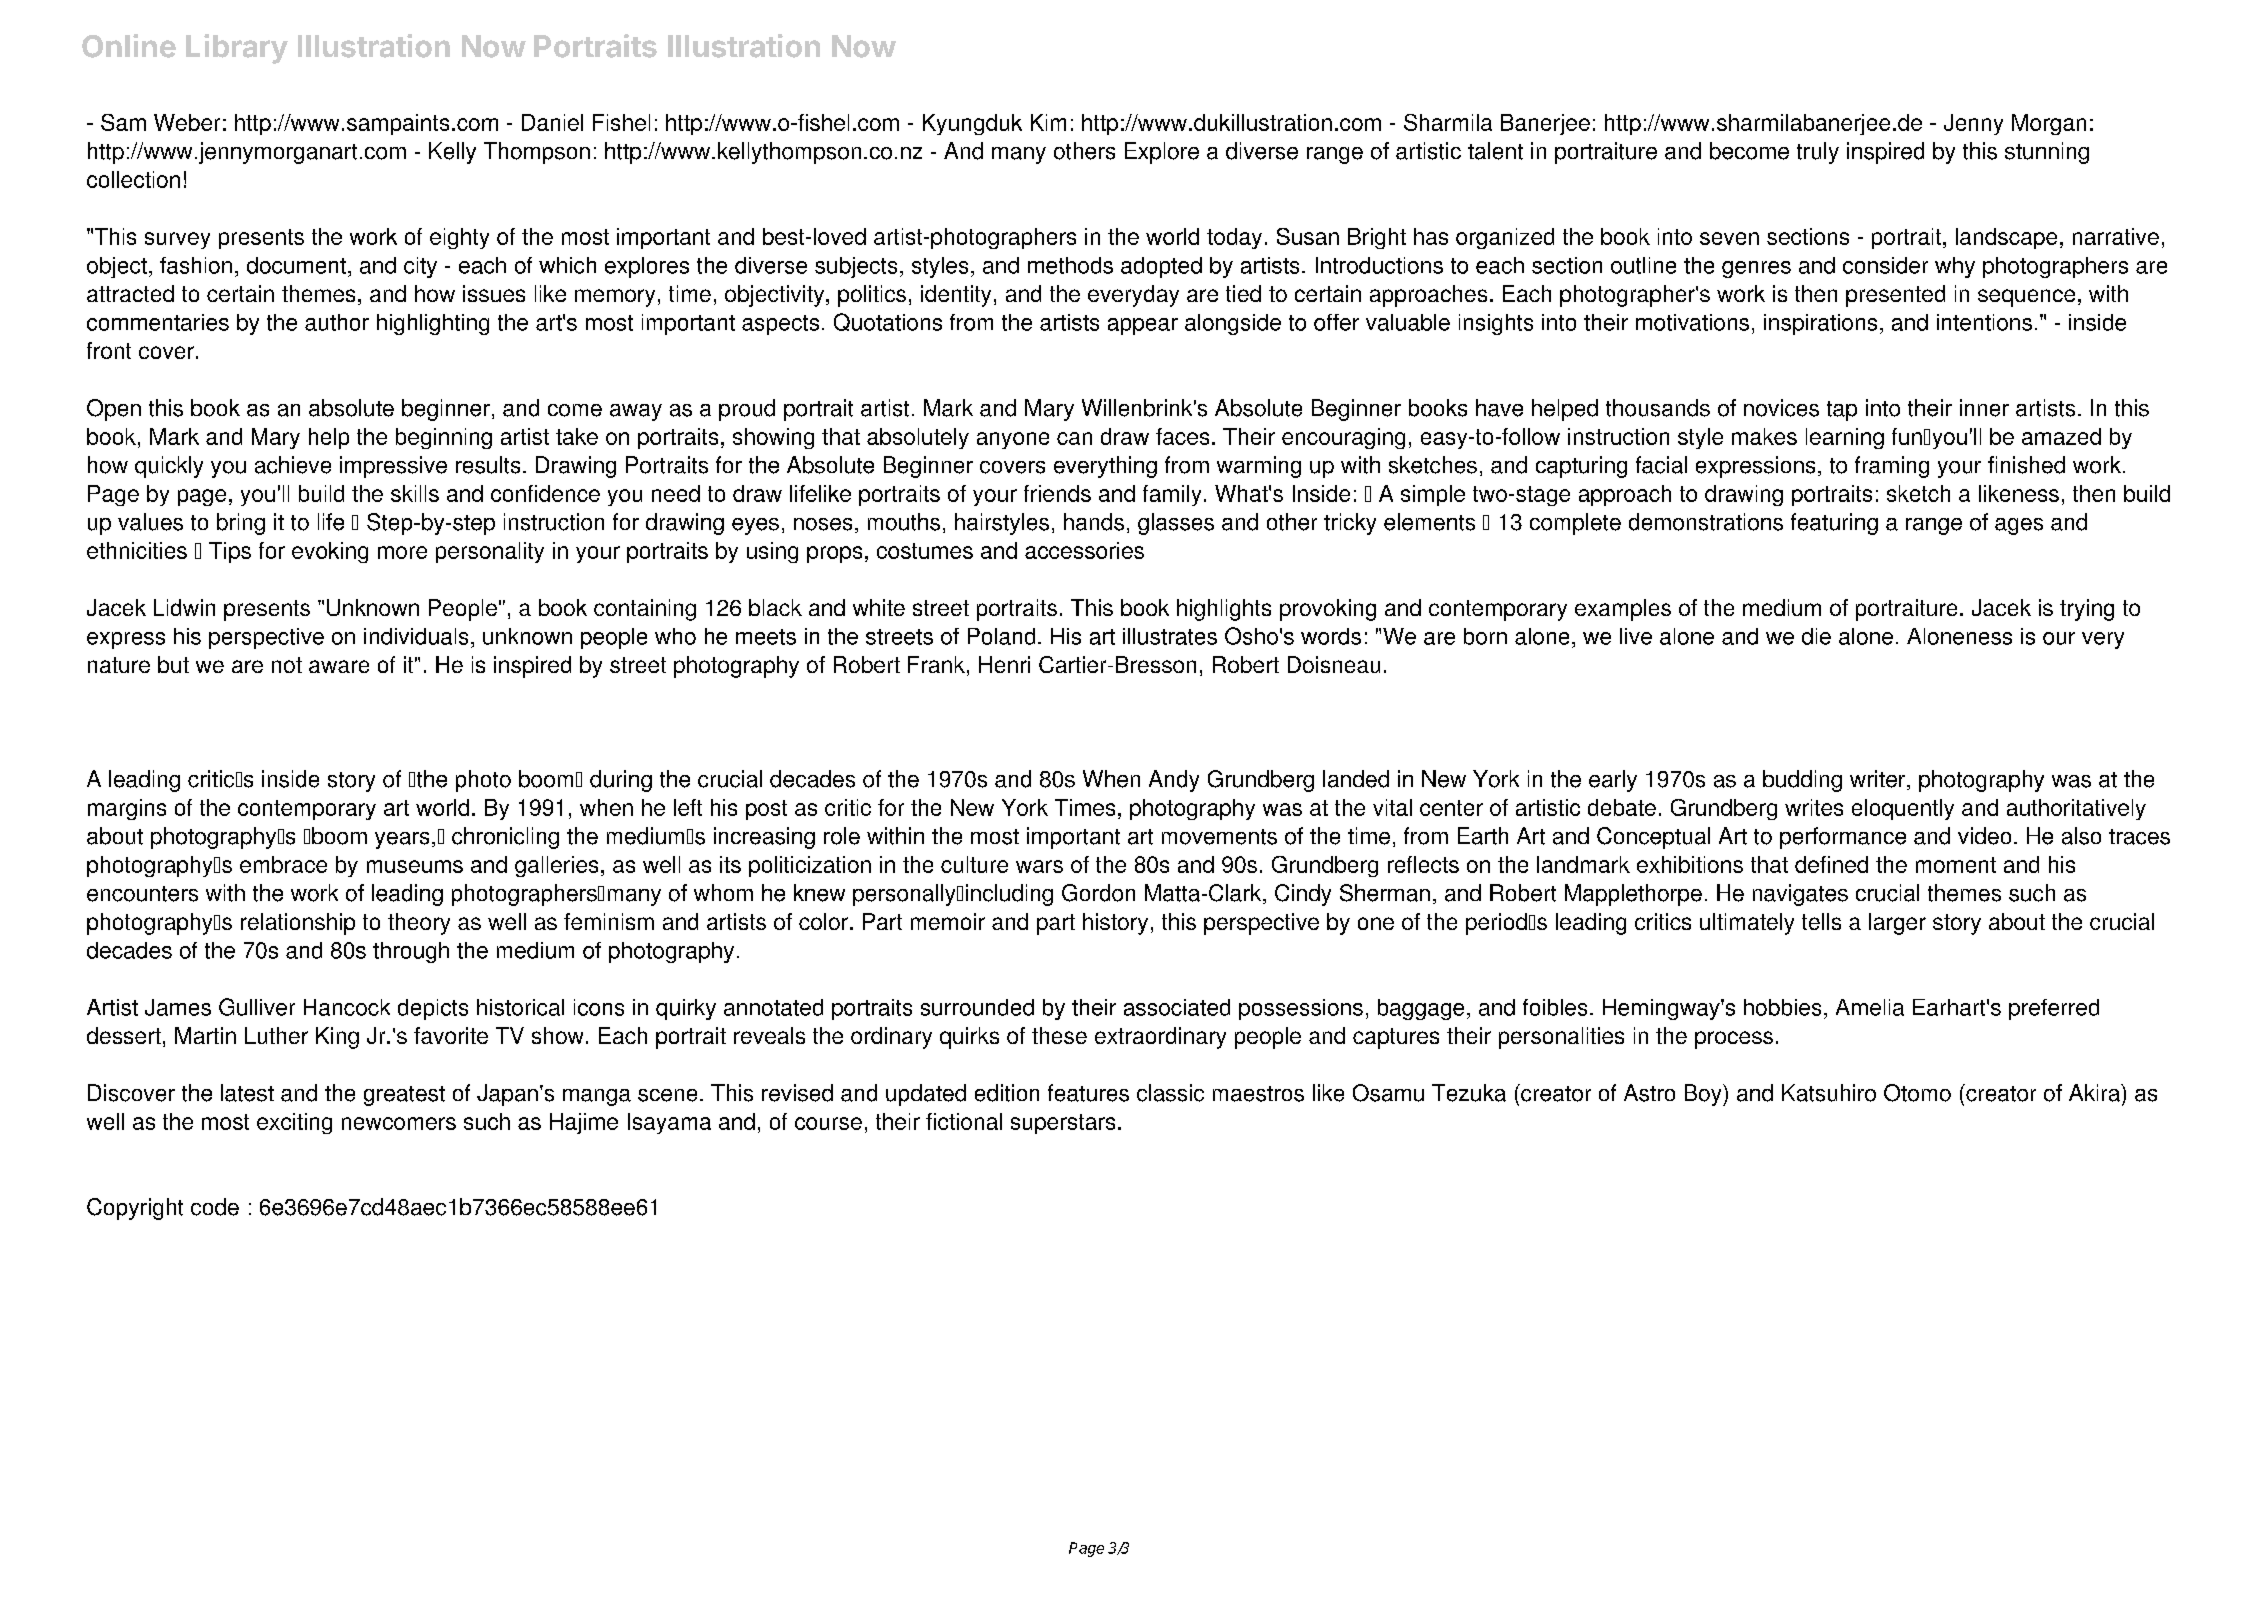  What do you see at coordinates (1818, 153) in the image?
I see `truly` at bounding box center [1818, 153].
